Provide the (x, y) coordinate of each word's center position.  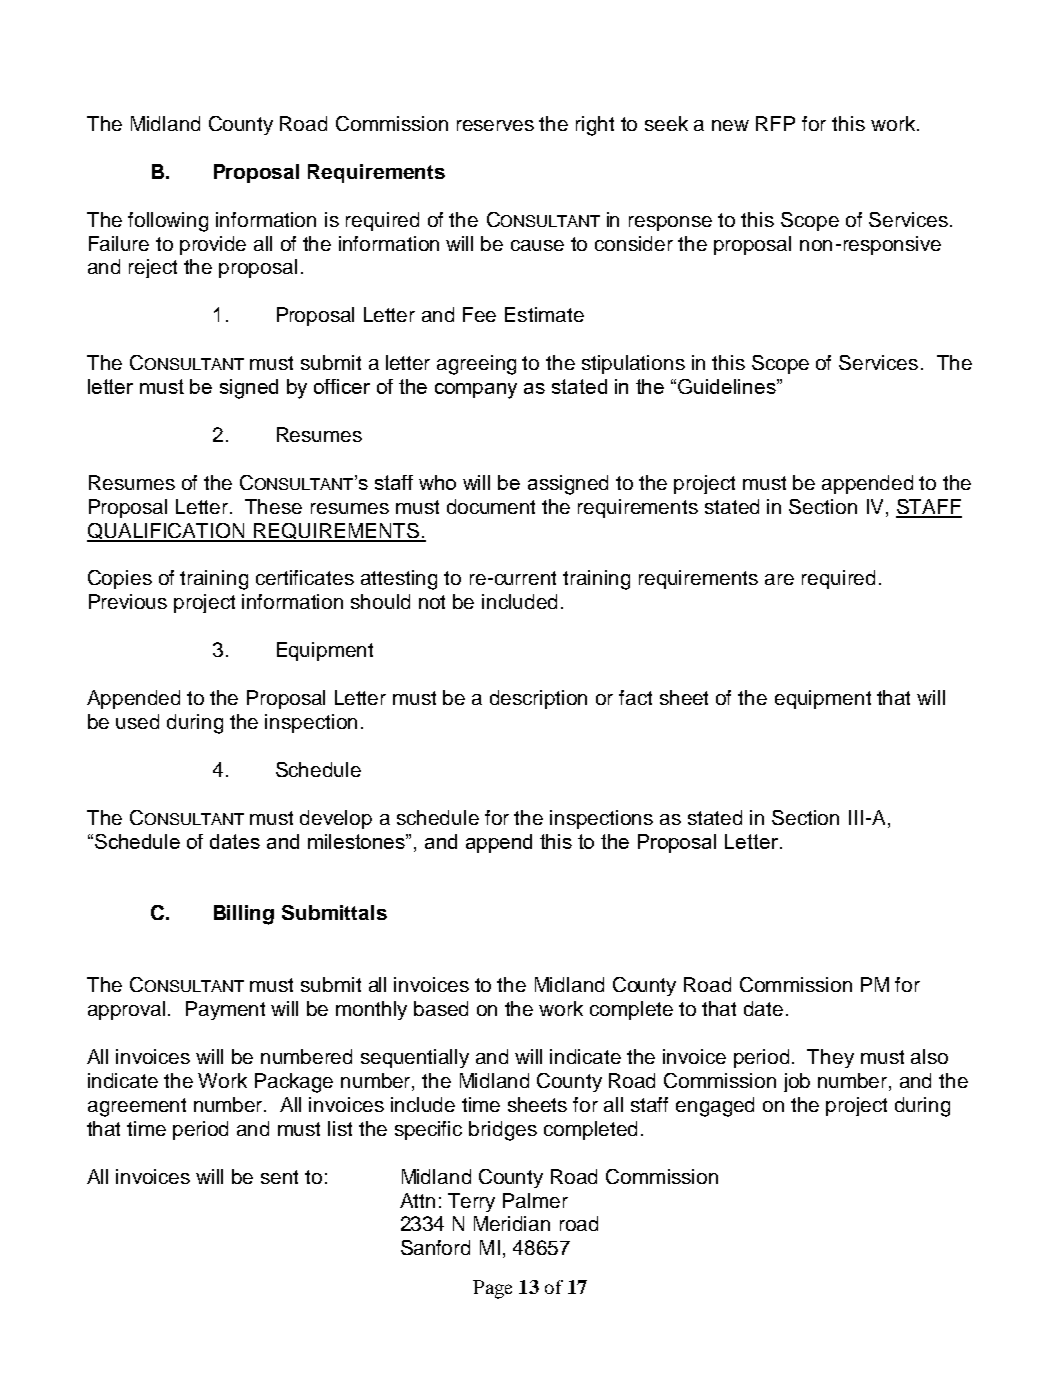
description (538, 699)
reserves (495, 125)
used (137, 721)
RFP (775, 123)
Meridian (512, 1223)
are (779, 579)
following (168, 222)
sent (279, 1177)
